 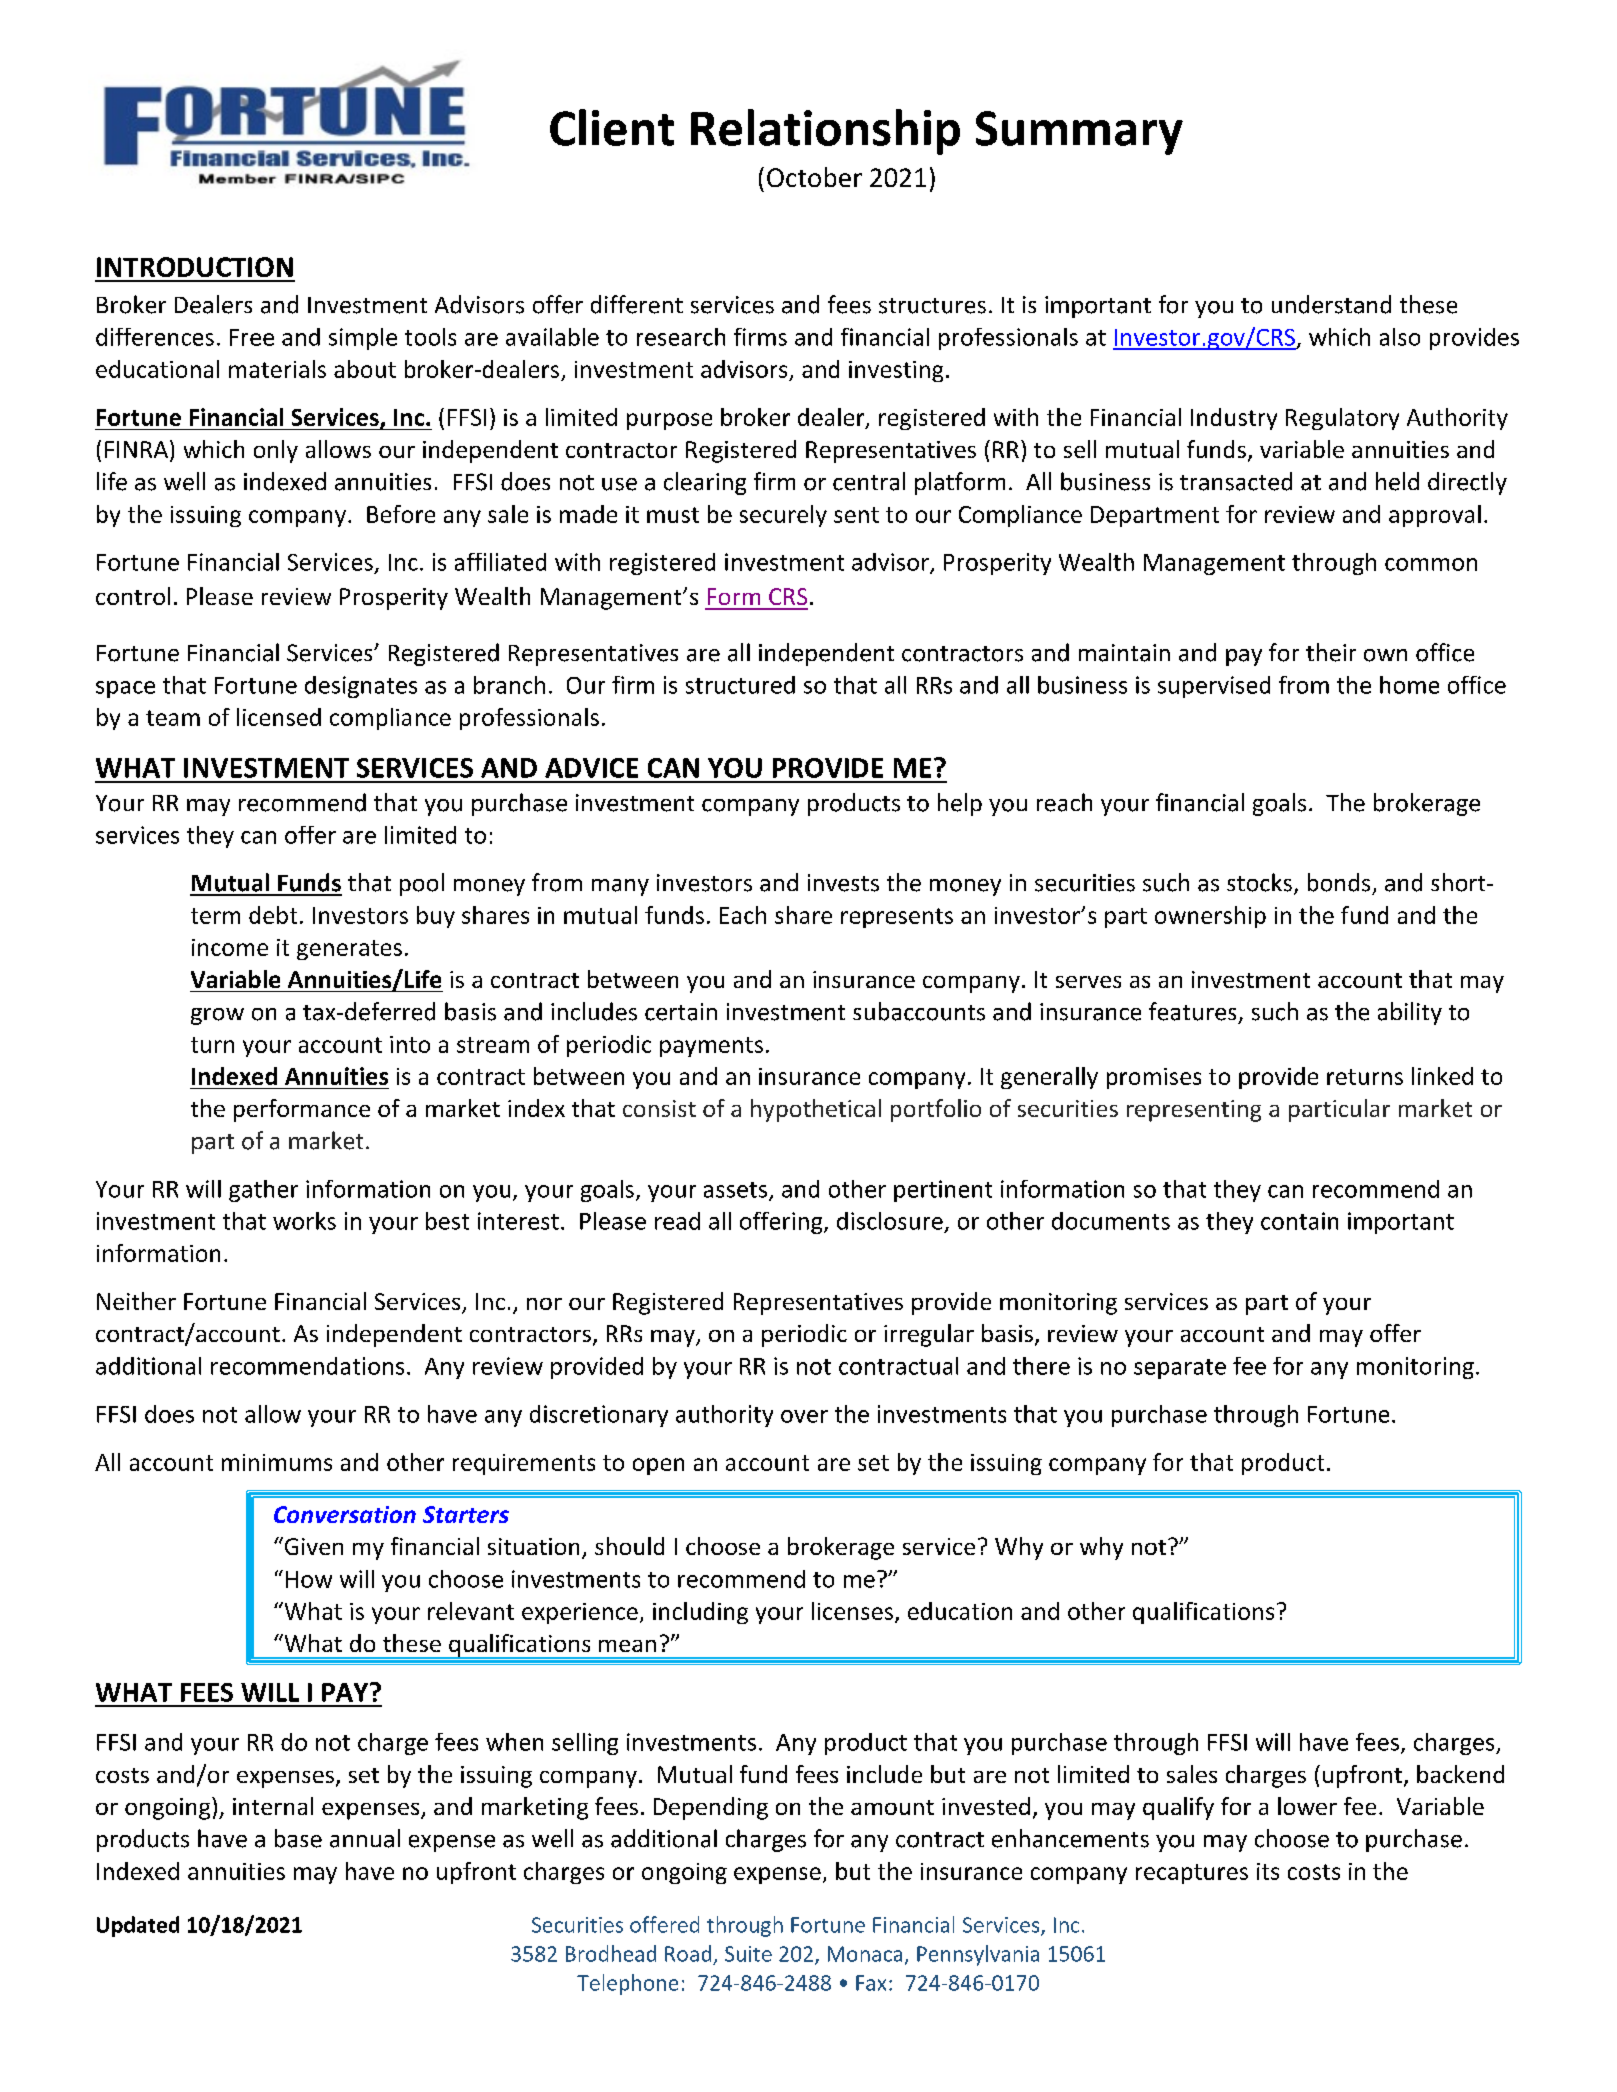 What do you see at coordinates (217, 1016) in the screenshot?
I see `grow` at bounding box center [217, 1016].
